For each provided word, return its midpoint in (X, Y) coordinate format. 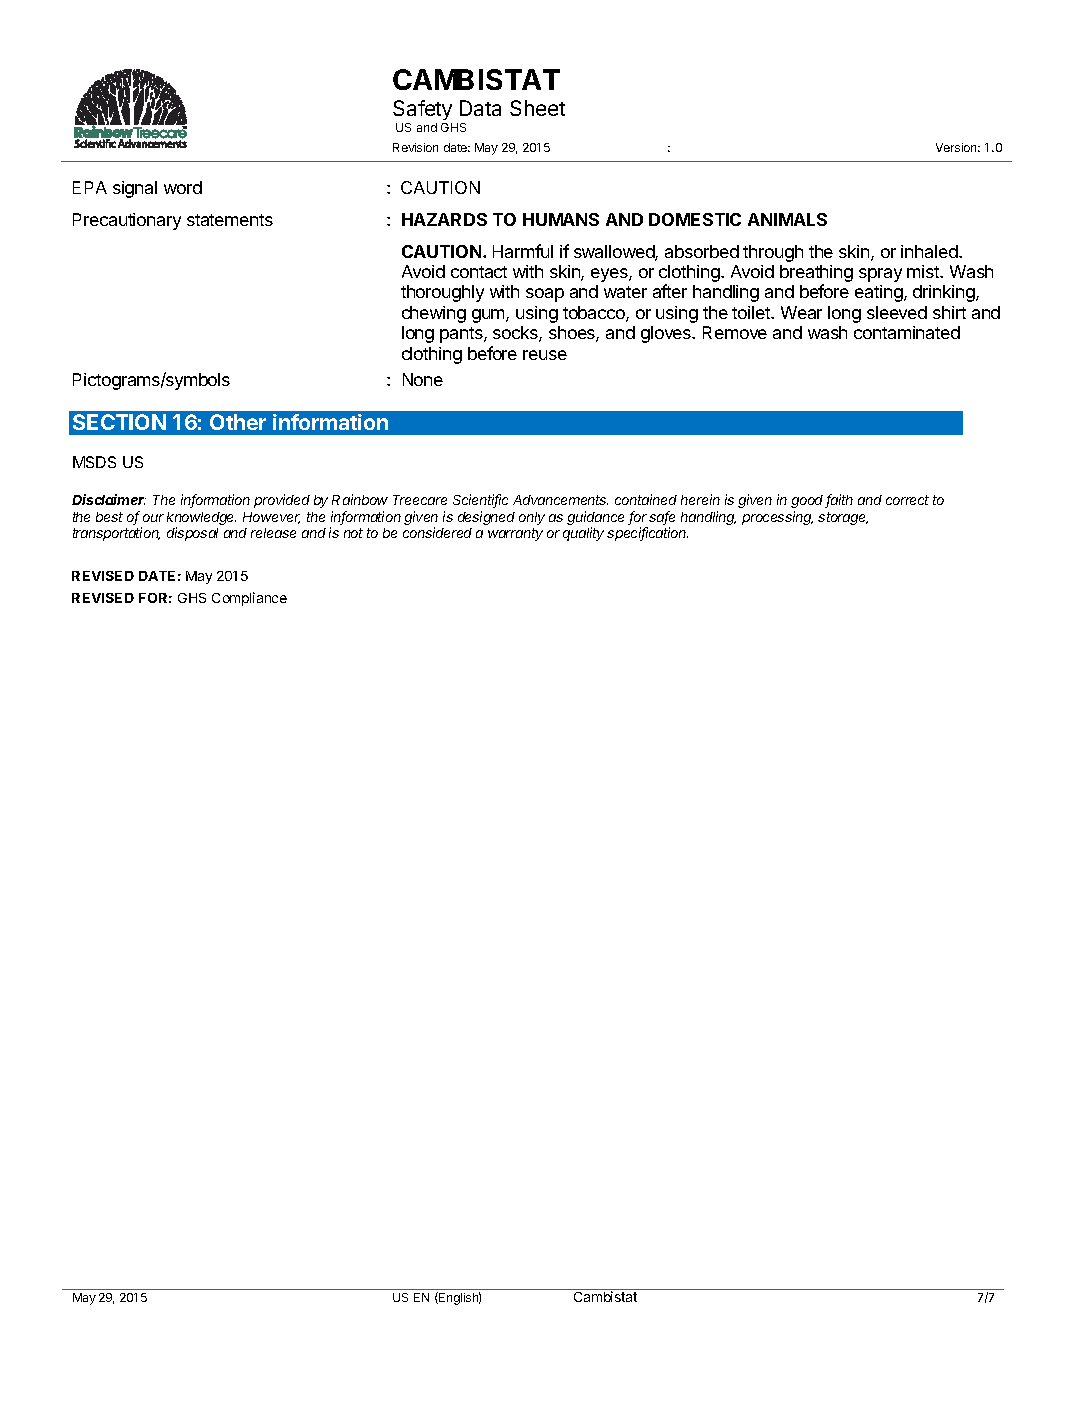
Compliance (249, 599)
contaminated (907, 332)
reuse (545, 355)
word (183, 187)
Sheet (537, 108)
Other (238, 422)
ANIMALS (787, 219)
